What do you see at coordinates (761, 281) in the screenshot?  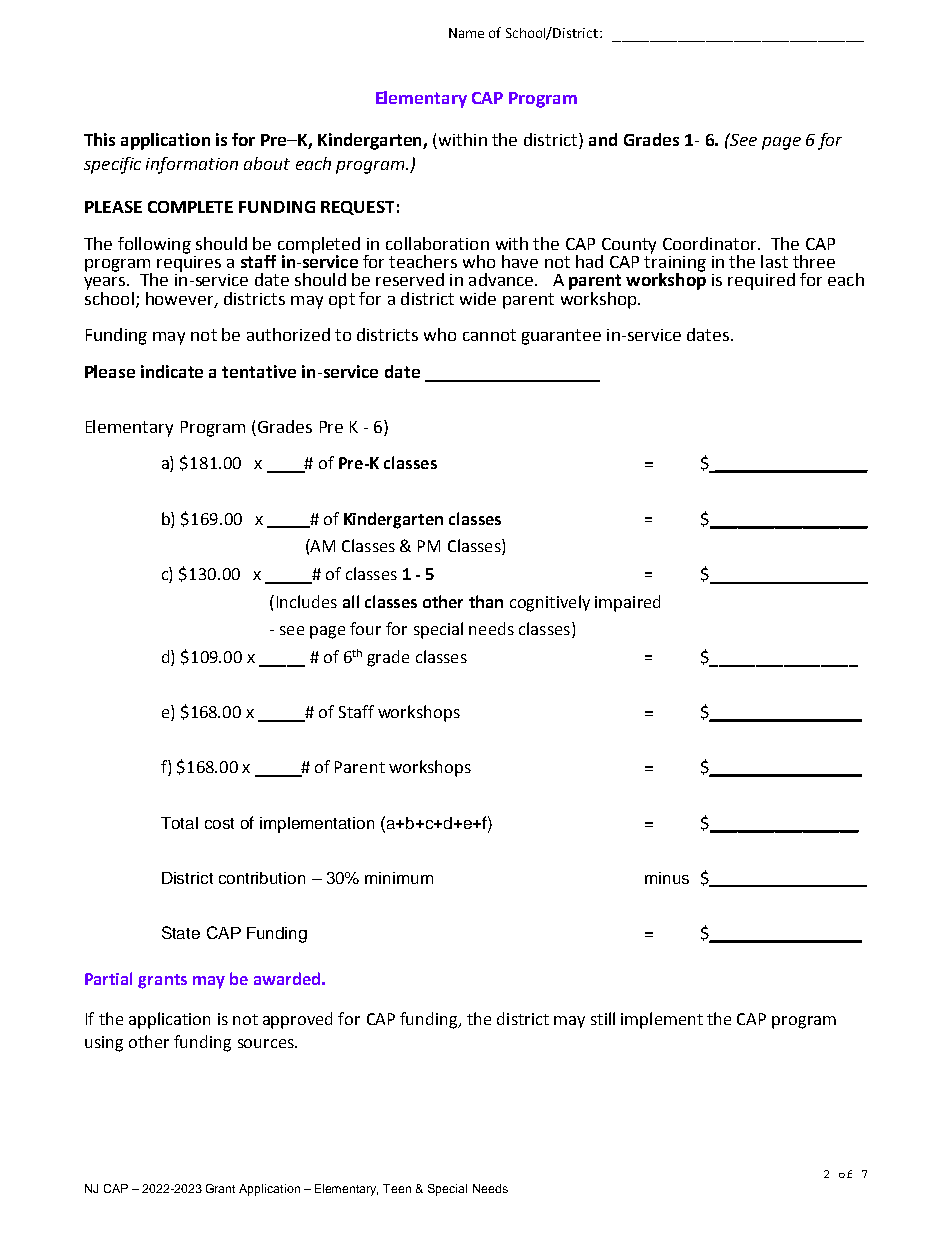 I see `required` at bounding box center [761, 281].
